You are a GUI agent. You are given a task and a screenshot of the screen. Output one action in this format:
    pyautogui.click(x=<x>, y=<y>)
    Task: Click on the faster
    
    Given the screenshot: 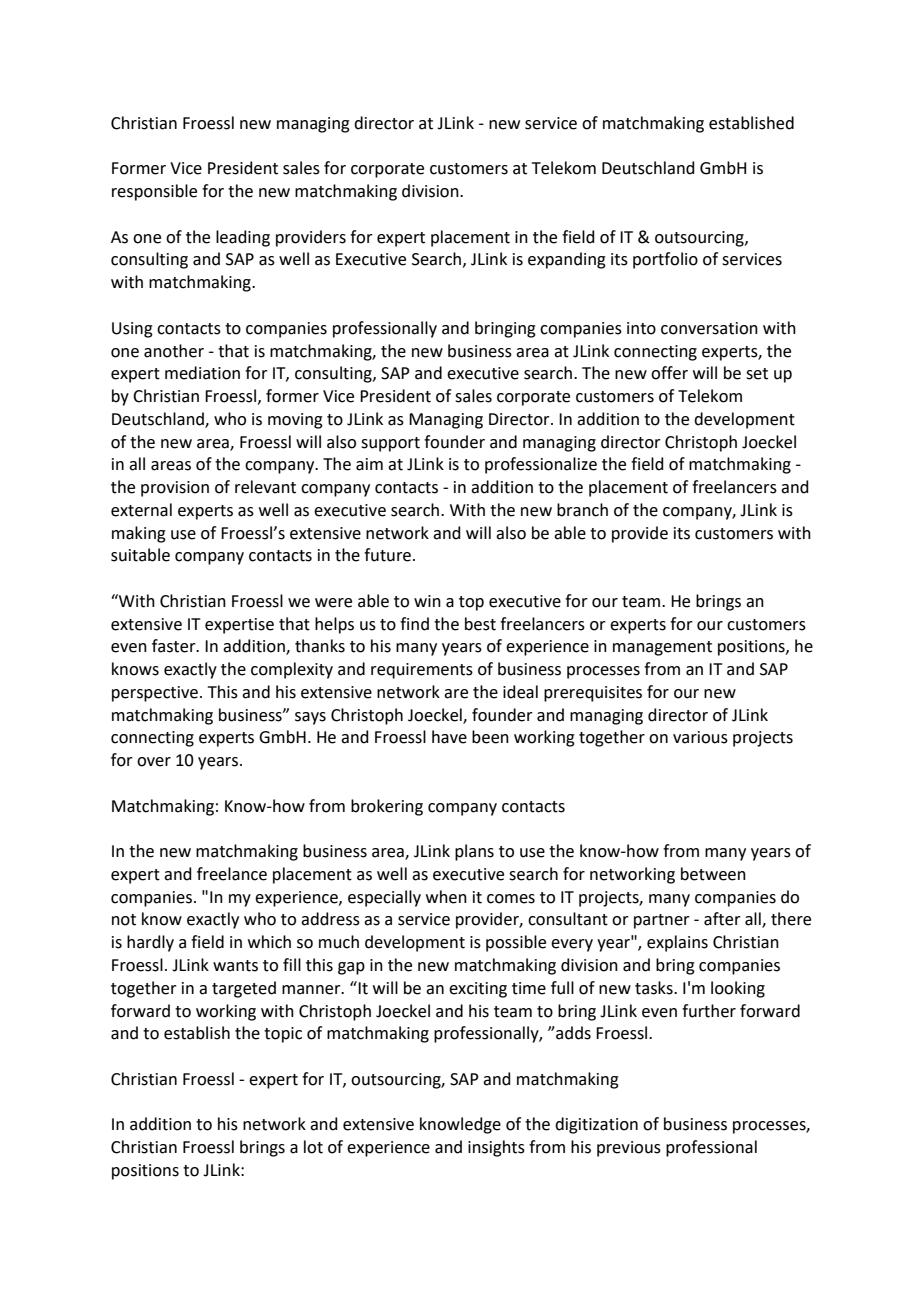 What is the action you would take?
    pyautogui.click(x=175, y=646)
